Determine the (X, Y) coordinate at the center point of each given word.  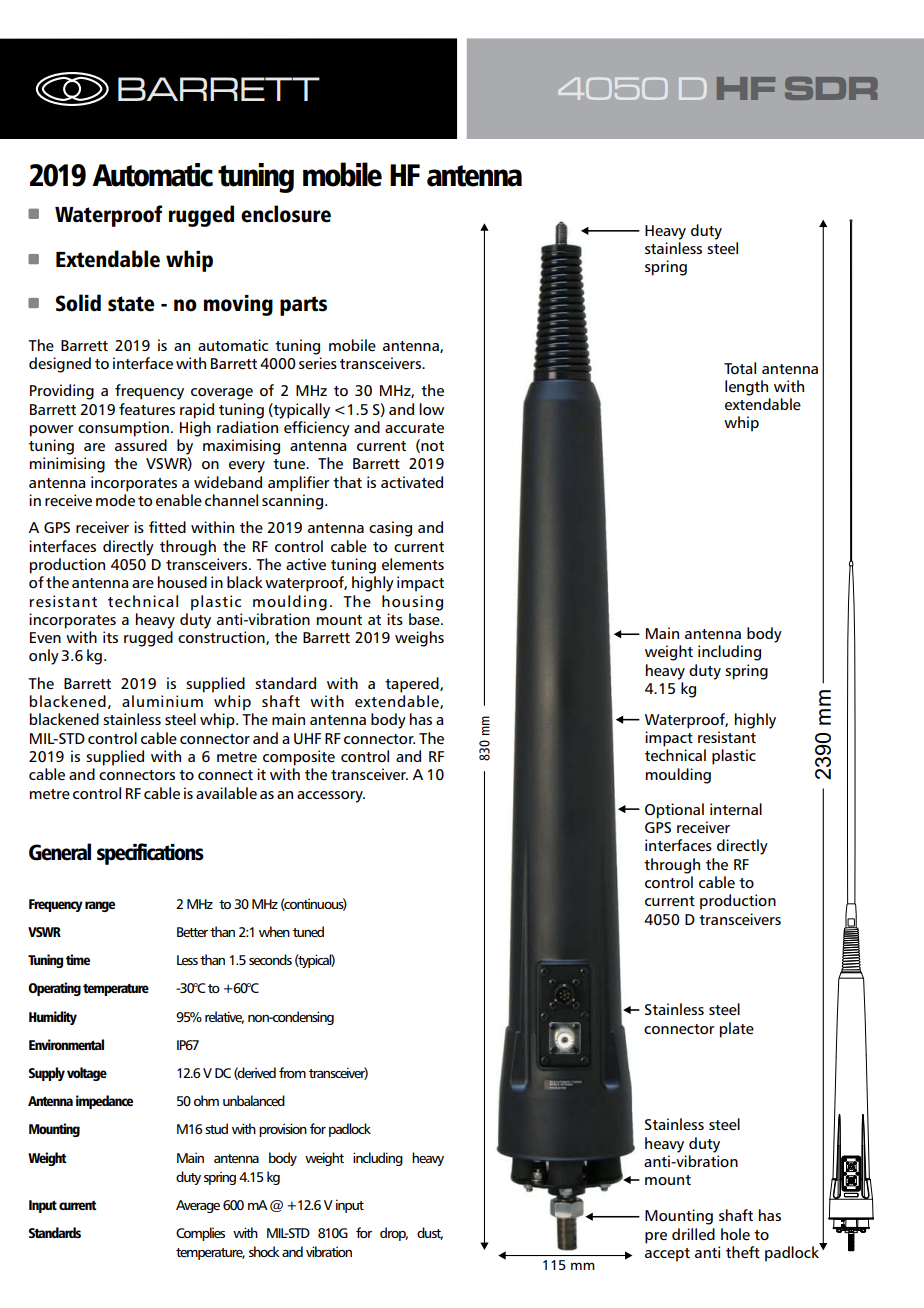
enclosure (286, 214)
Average (198, 1206)
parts (303, 306)
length (746, 388)
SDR (831, 88)
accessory (331, 797)
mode (115, 500)
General (60, 852)
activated (412, 482)
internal (736, 809)
